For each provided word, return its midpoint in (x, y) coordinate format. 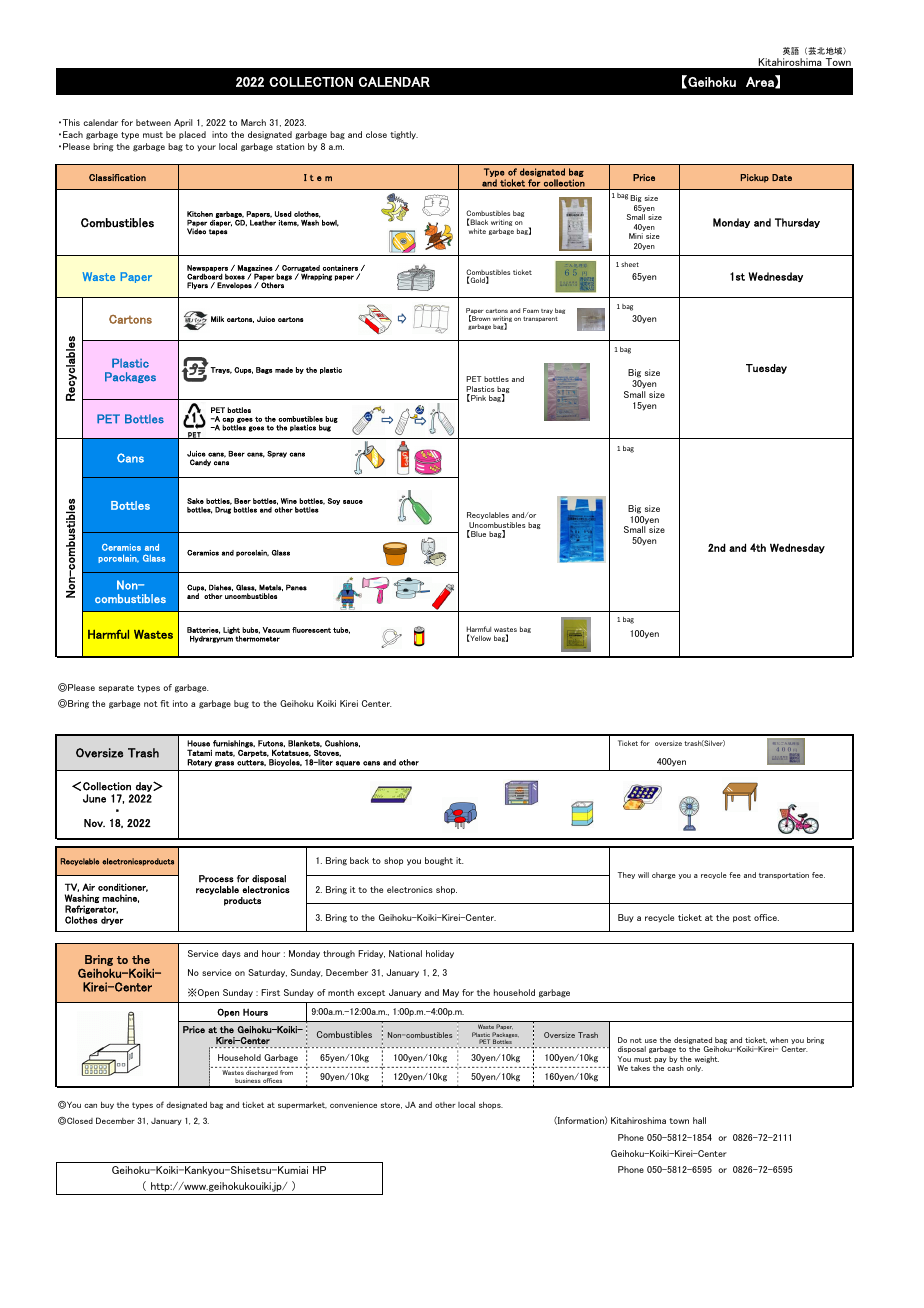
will (643, 875)
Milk (217, 319)
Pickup (755, 178)
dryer (112, 920)
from (286, 1072)
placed (192, 135)
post (742, 919)
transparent (540, 319)
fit (164, 703)
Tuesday (766, 369)
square (348, 764)
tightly (404, 135)
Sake (195, 501)
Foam (531, 310)
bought (439, 861)
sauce (353, 502)
